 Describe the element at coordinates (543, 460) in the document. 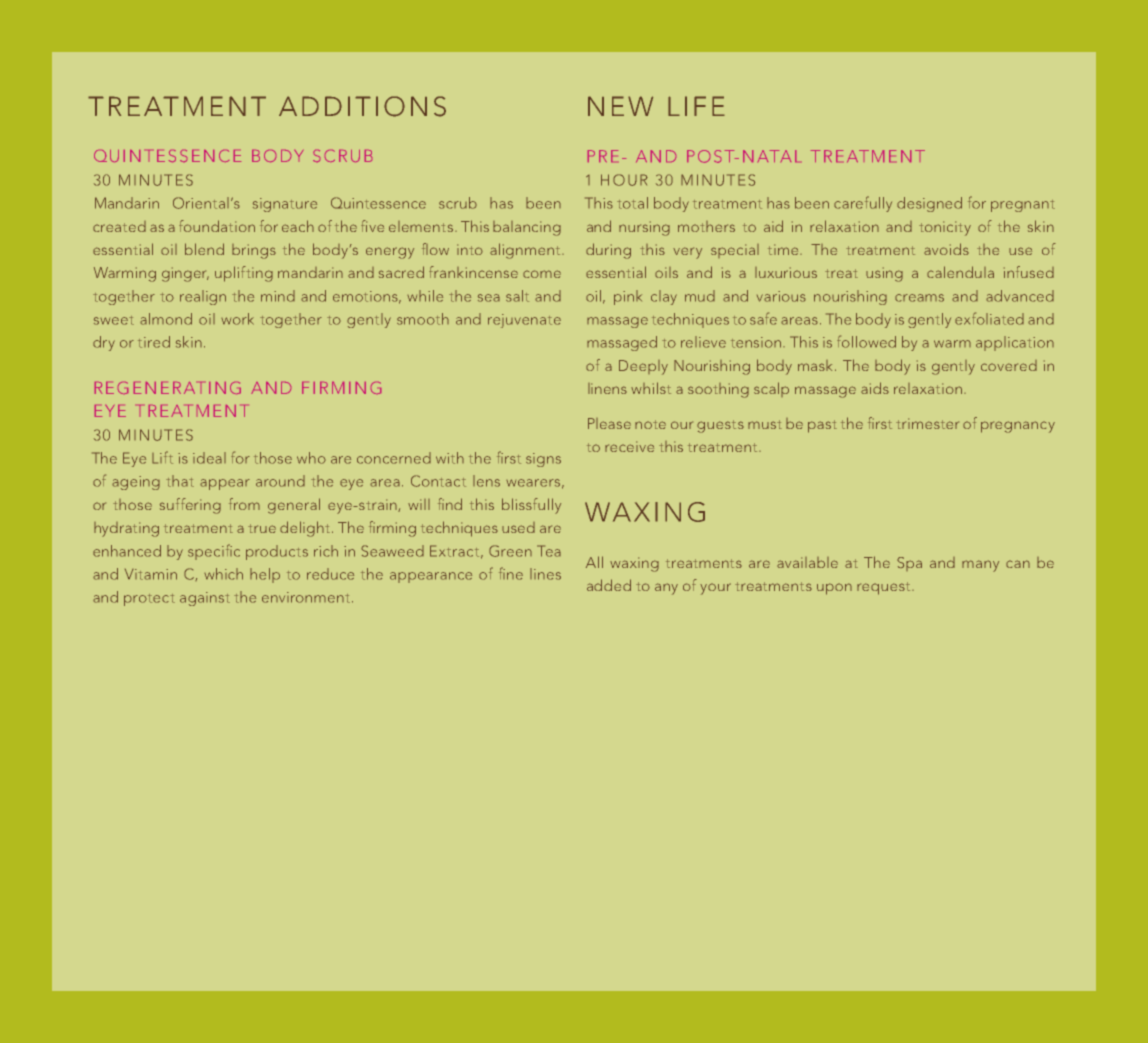

I see `signs` at that location.
